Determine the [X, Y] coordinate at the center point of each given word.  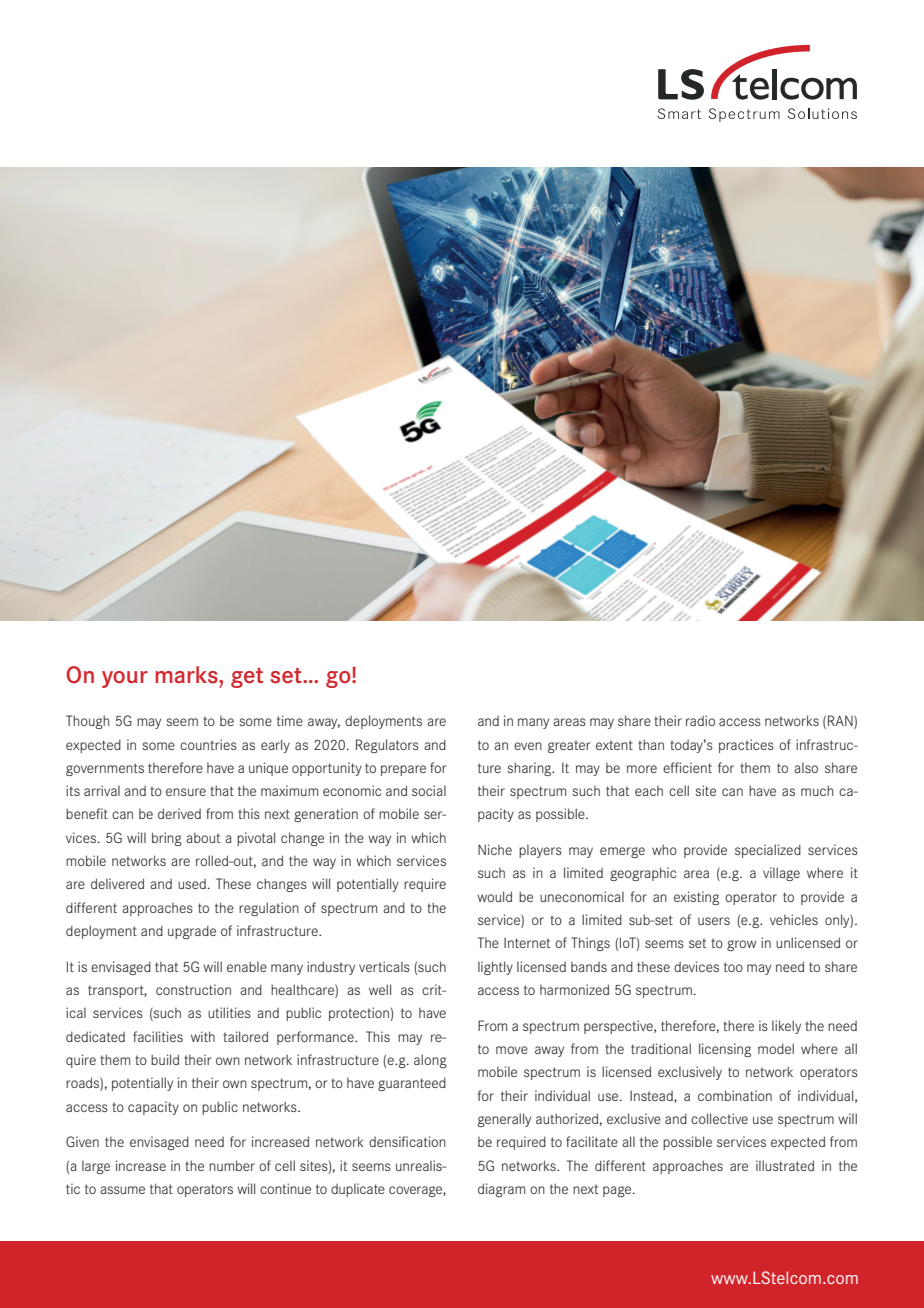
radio [700, 720]
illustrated [785, 1165]
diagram [501, 1190]
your [125, 679]
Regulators [387, 746]
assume [122, 1190]
